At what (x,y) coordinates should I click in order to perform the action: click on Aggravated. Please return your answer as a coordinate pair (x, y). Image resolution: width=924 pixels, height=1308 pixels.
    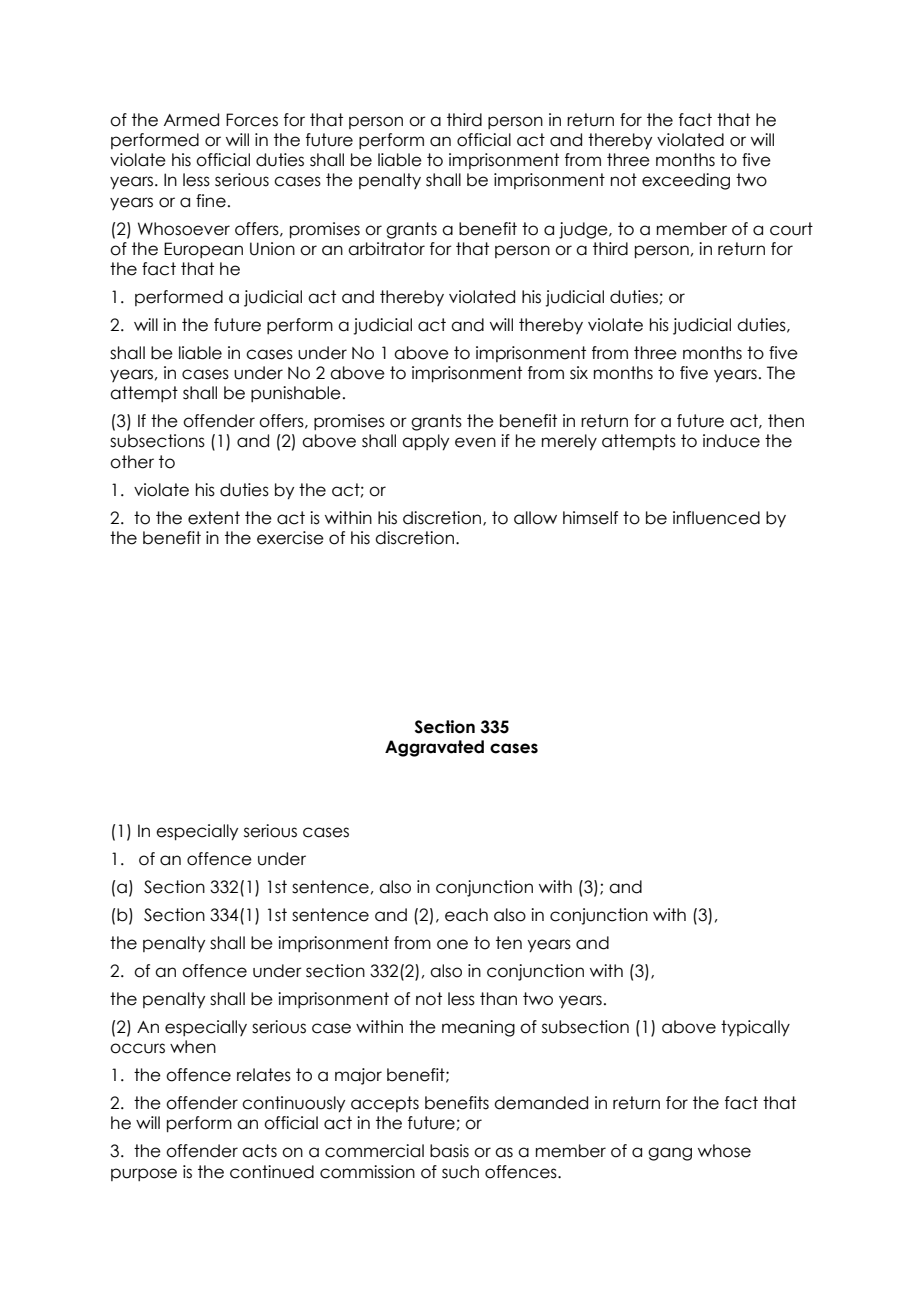
    Looking at the image, I should click on (434, 748).
